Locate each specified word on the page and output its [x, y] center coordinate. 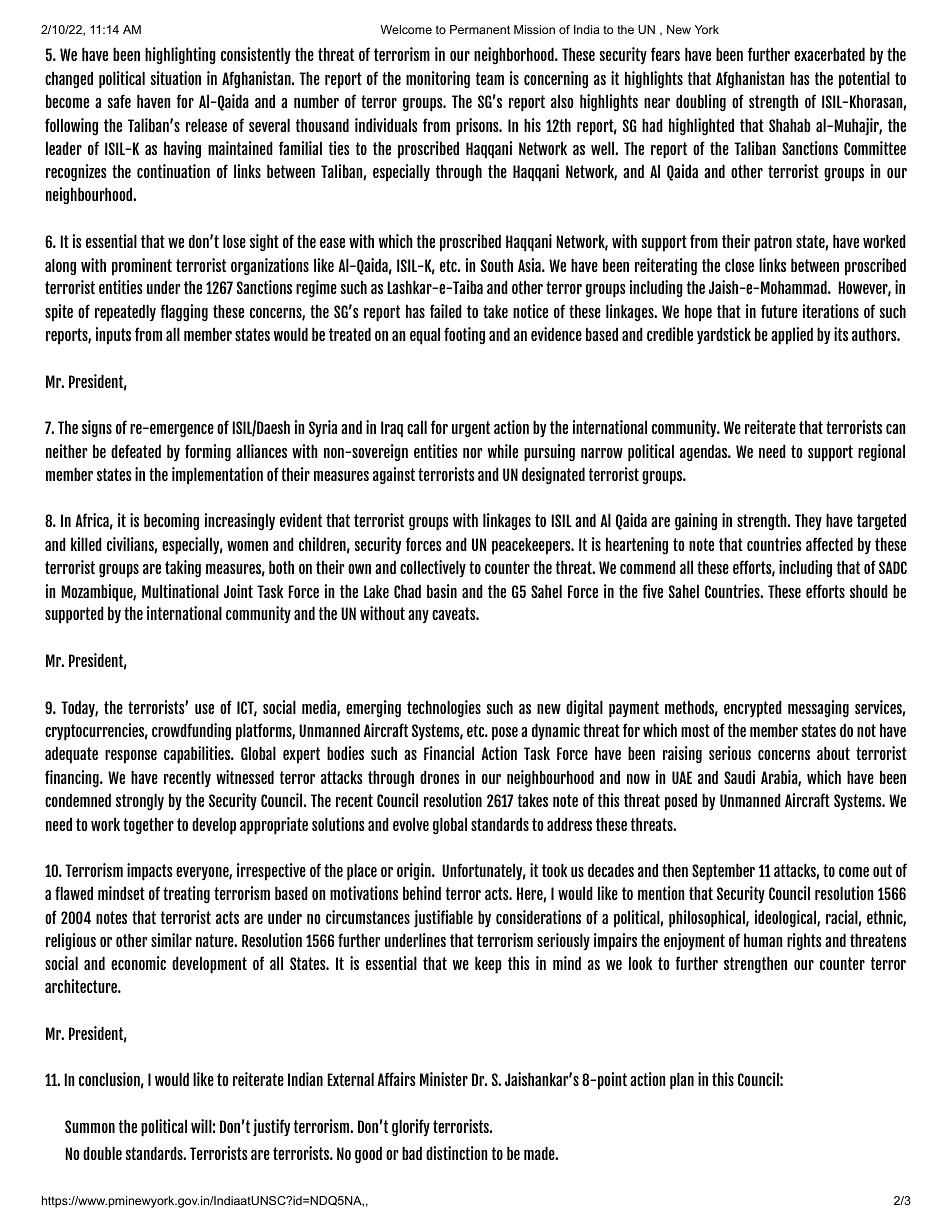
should [869, 591]
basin [442, 591]
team [490, 78]
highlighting [180, 56]
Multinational [180, 591]
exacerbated [829, 54]
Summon [90, 1126]
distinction [456, 1153]
